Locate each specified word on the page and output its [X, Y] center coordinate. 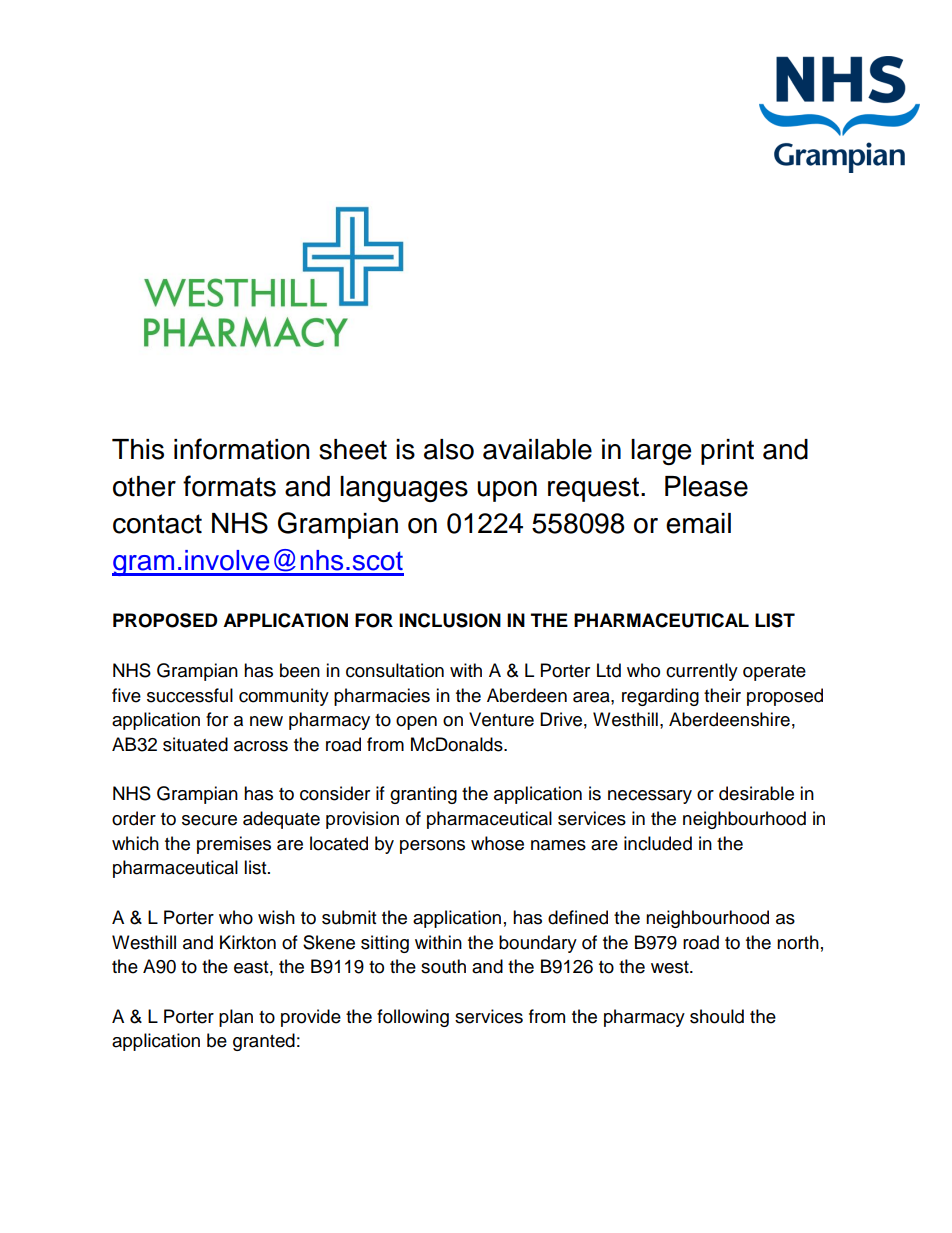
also [449, 449]
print [727, 452]
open [416, 723]
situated [195, 744]
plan [236, 1018]
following [413, 1018]
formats [229, 486]
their [722, 695]
